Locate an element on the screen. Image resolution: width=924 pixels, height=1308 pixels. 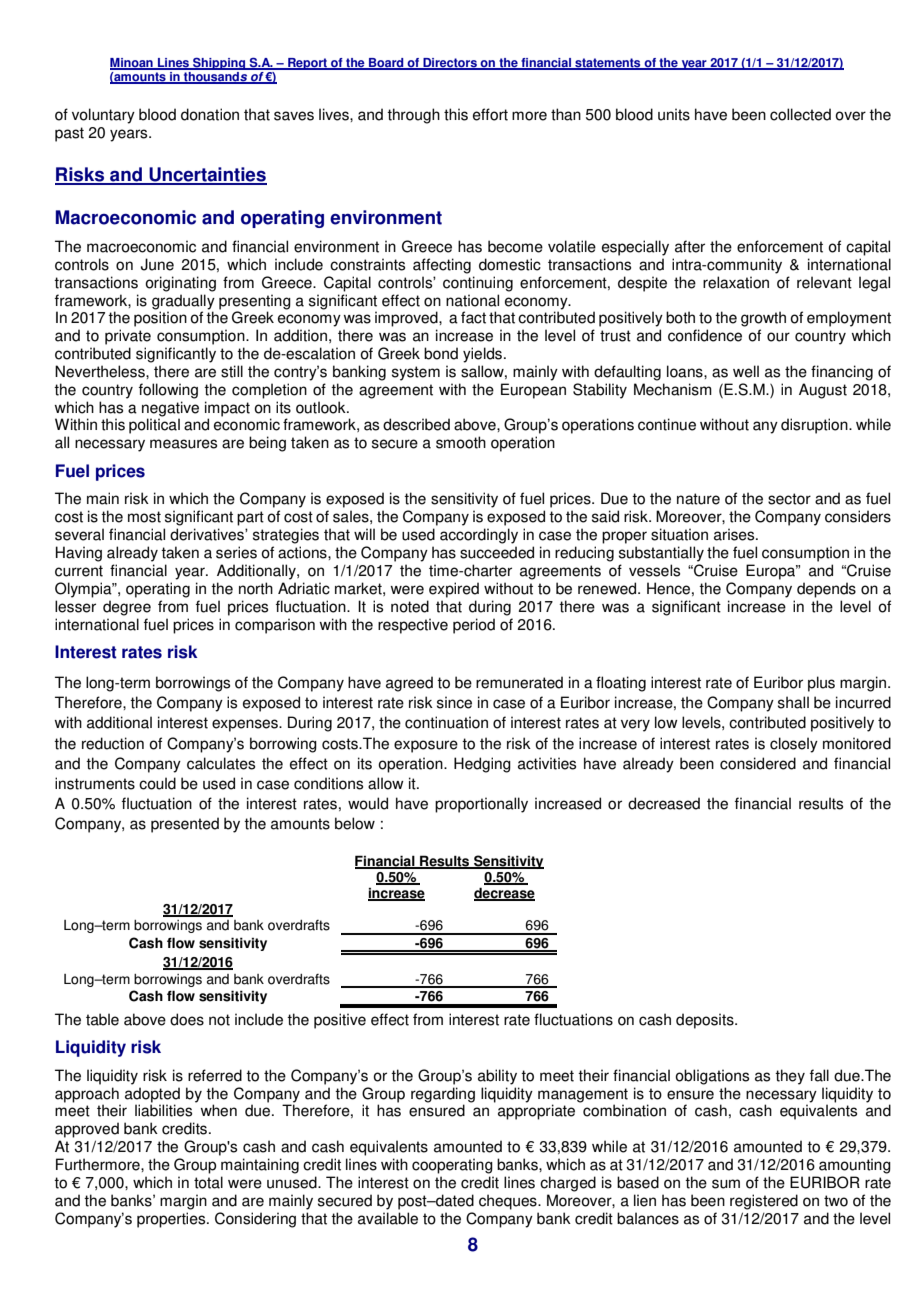
proportionally is located at coordinates (481, 805).
